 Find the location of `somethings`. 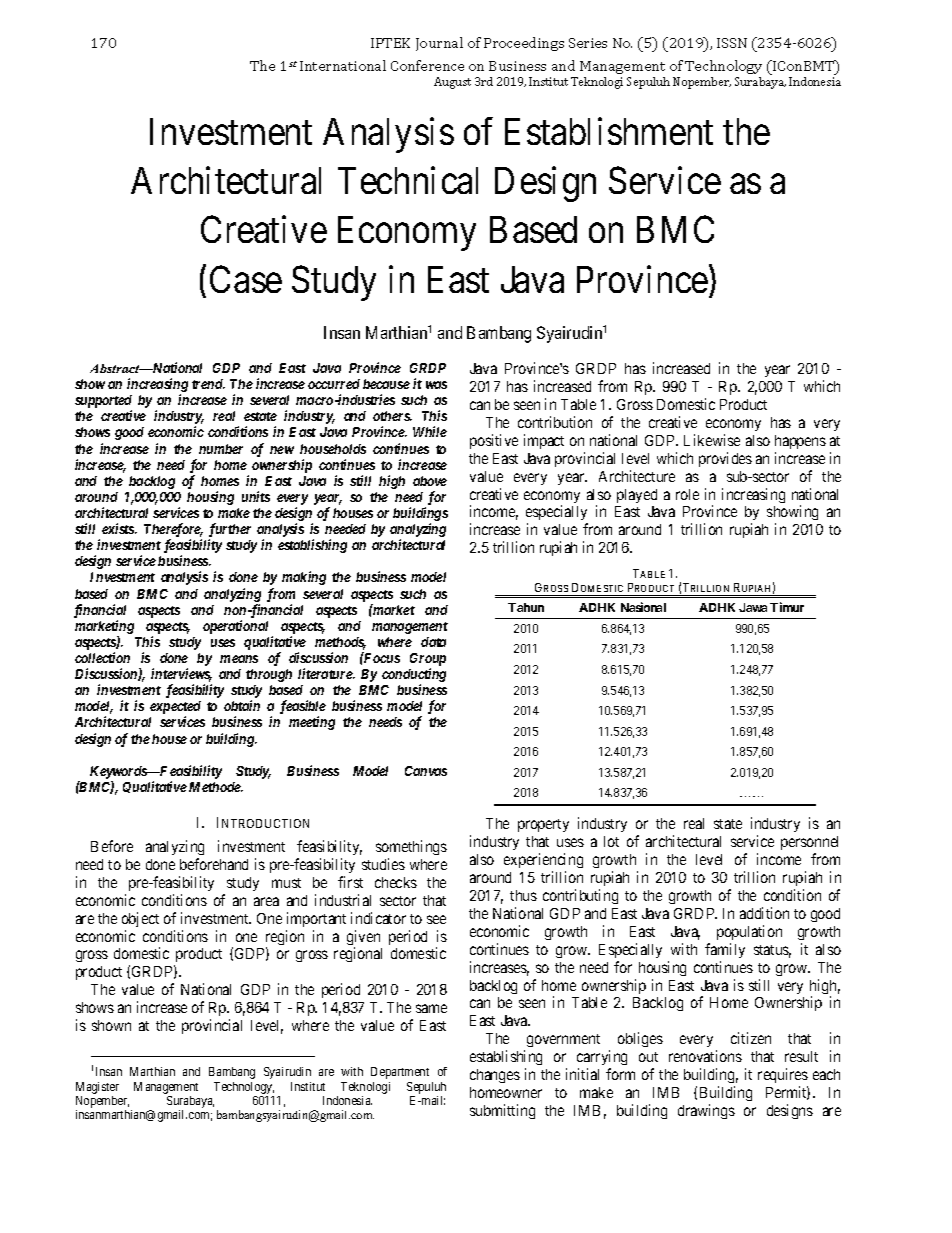

somethings is located at coordinates (411, 847).
